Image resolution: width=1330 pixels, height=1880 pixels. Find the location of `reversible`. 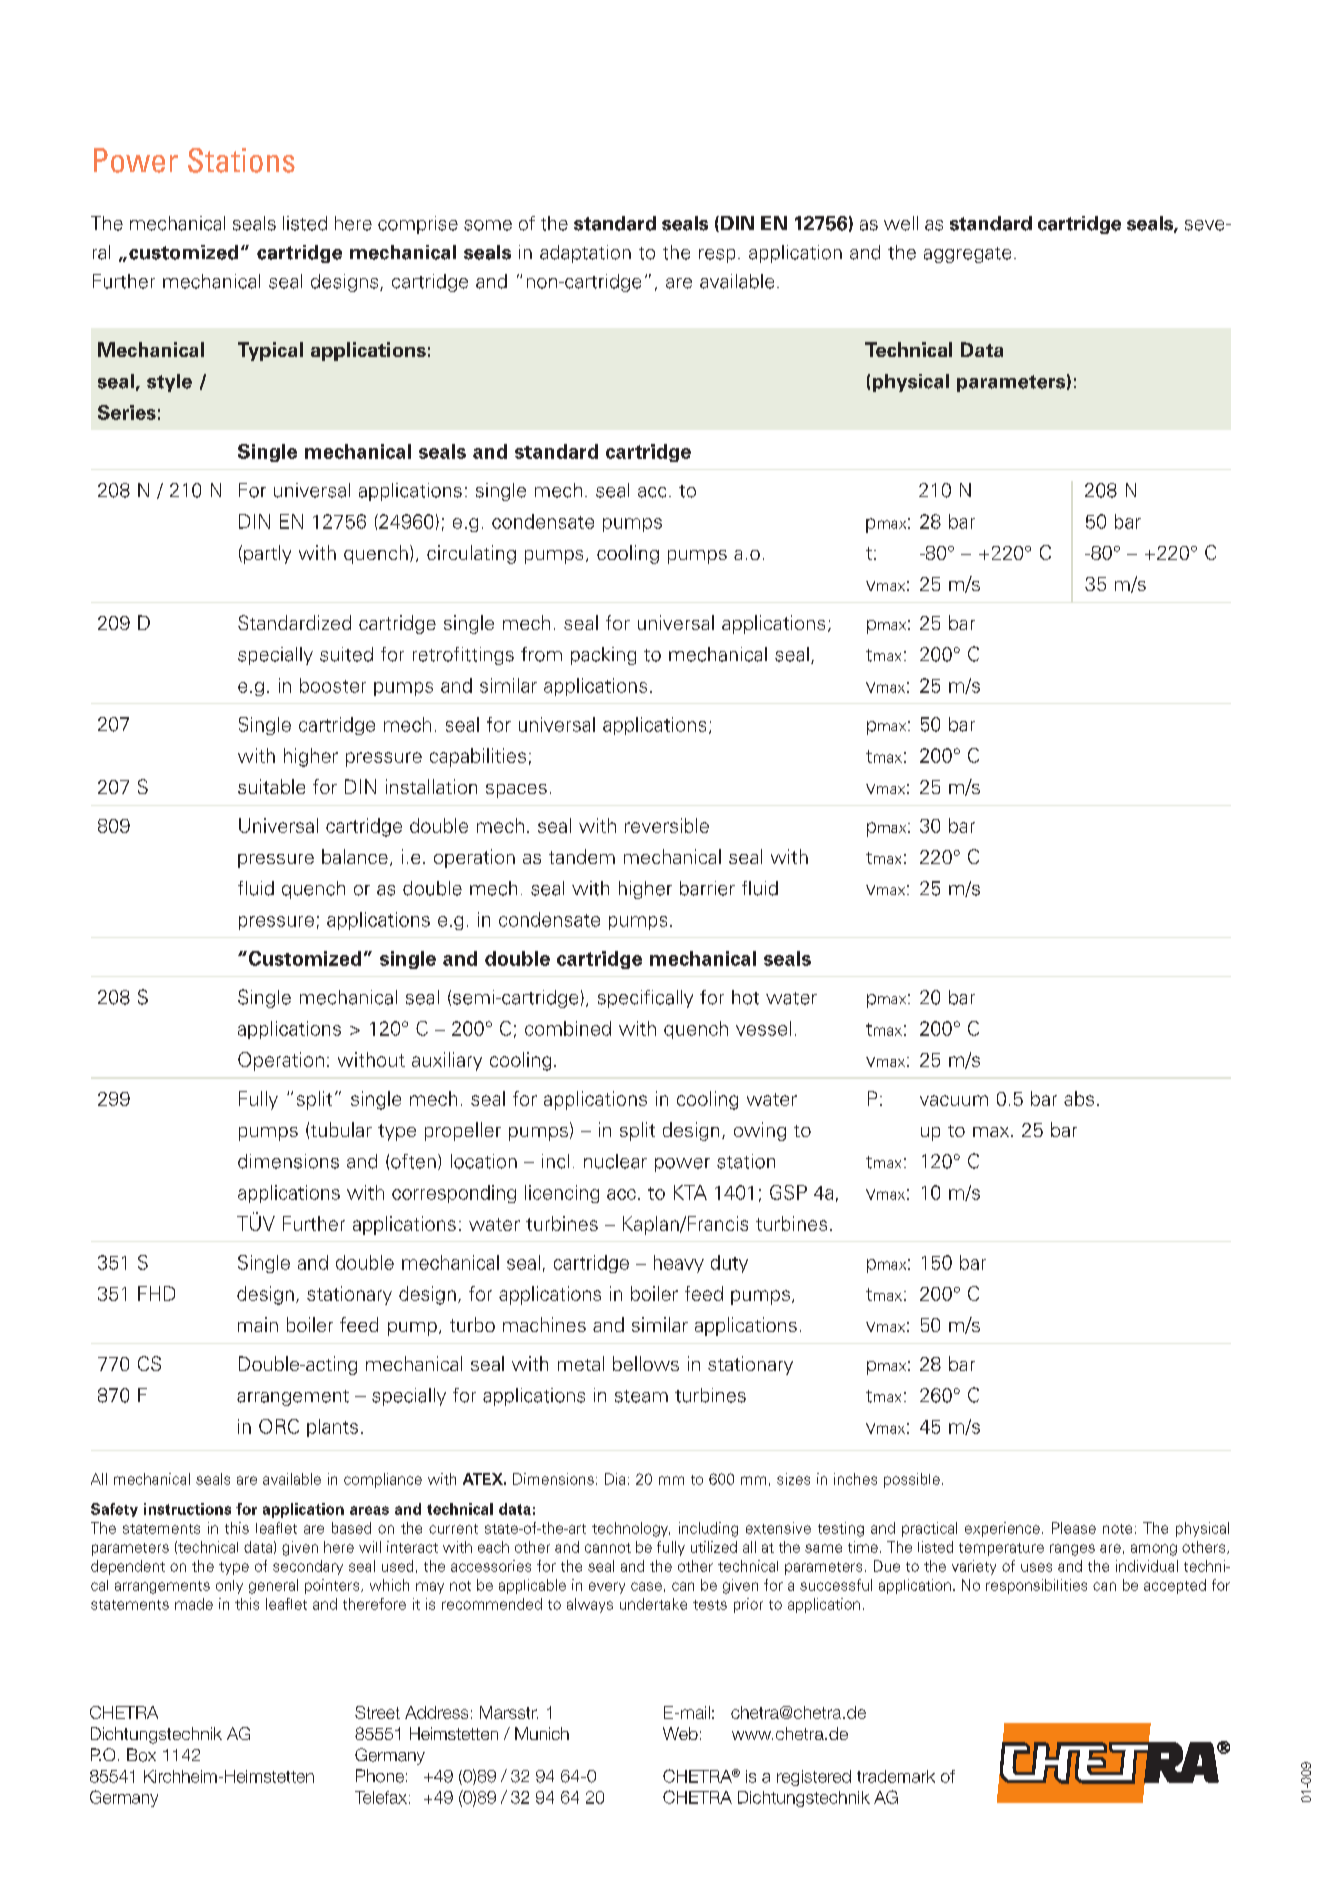

reversible is located at coordinates (667, 825).
